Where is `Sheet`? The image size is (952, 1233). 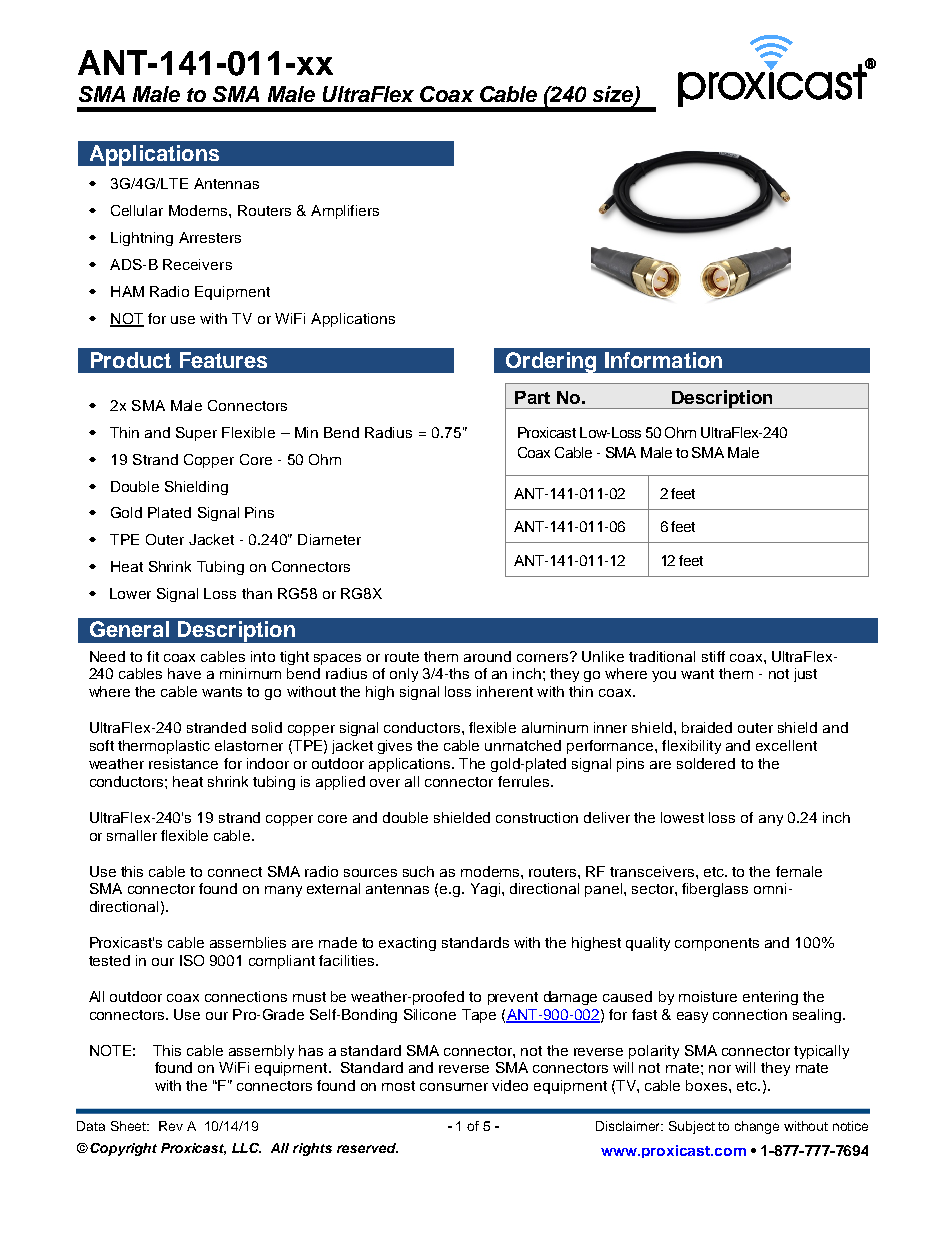 Sheet is located at coordinates (129, 1126).
